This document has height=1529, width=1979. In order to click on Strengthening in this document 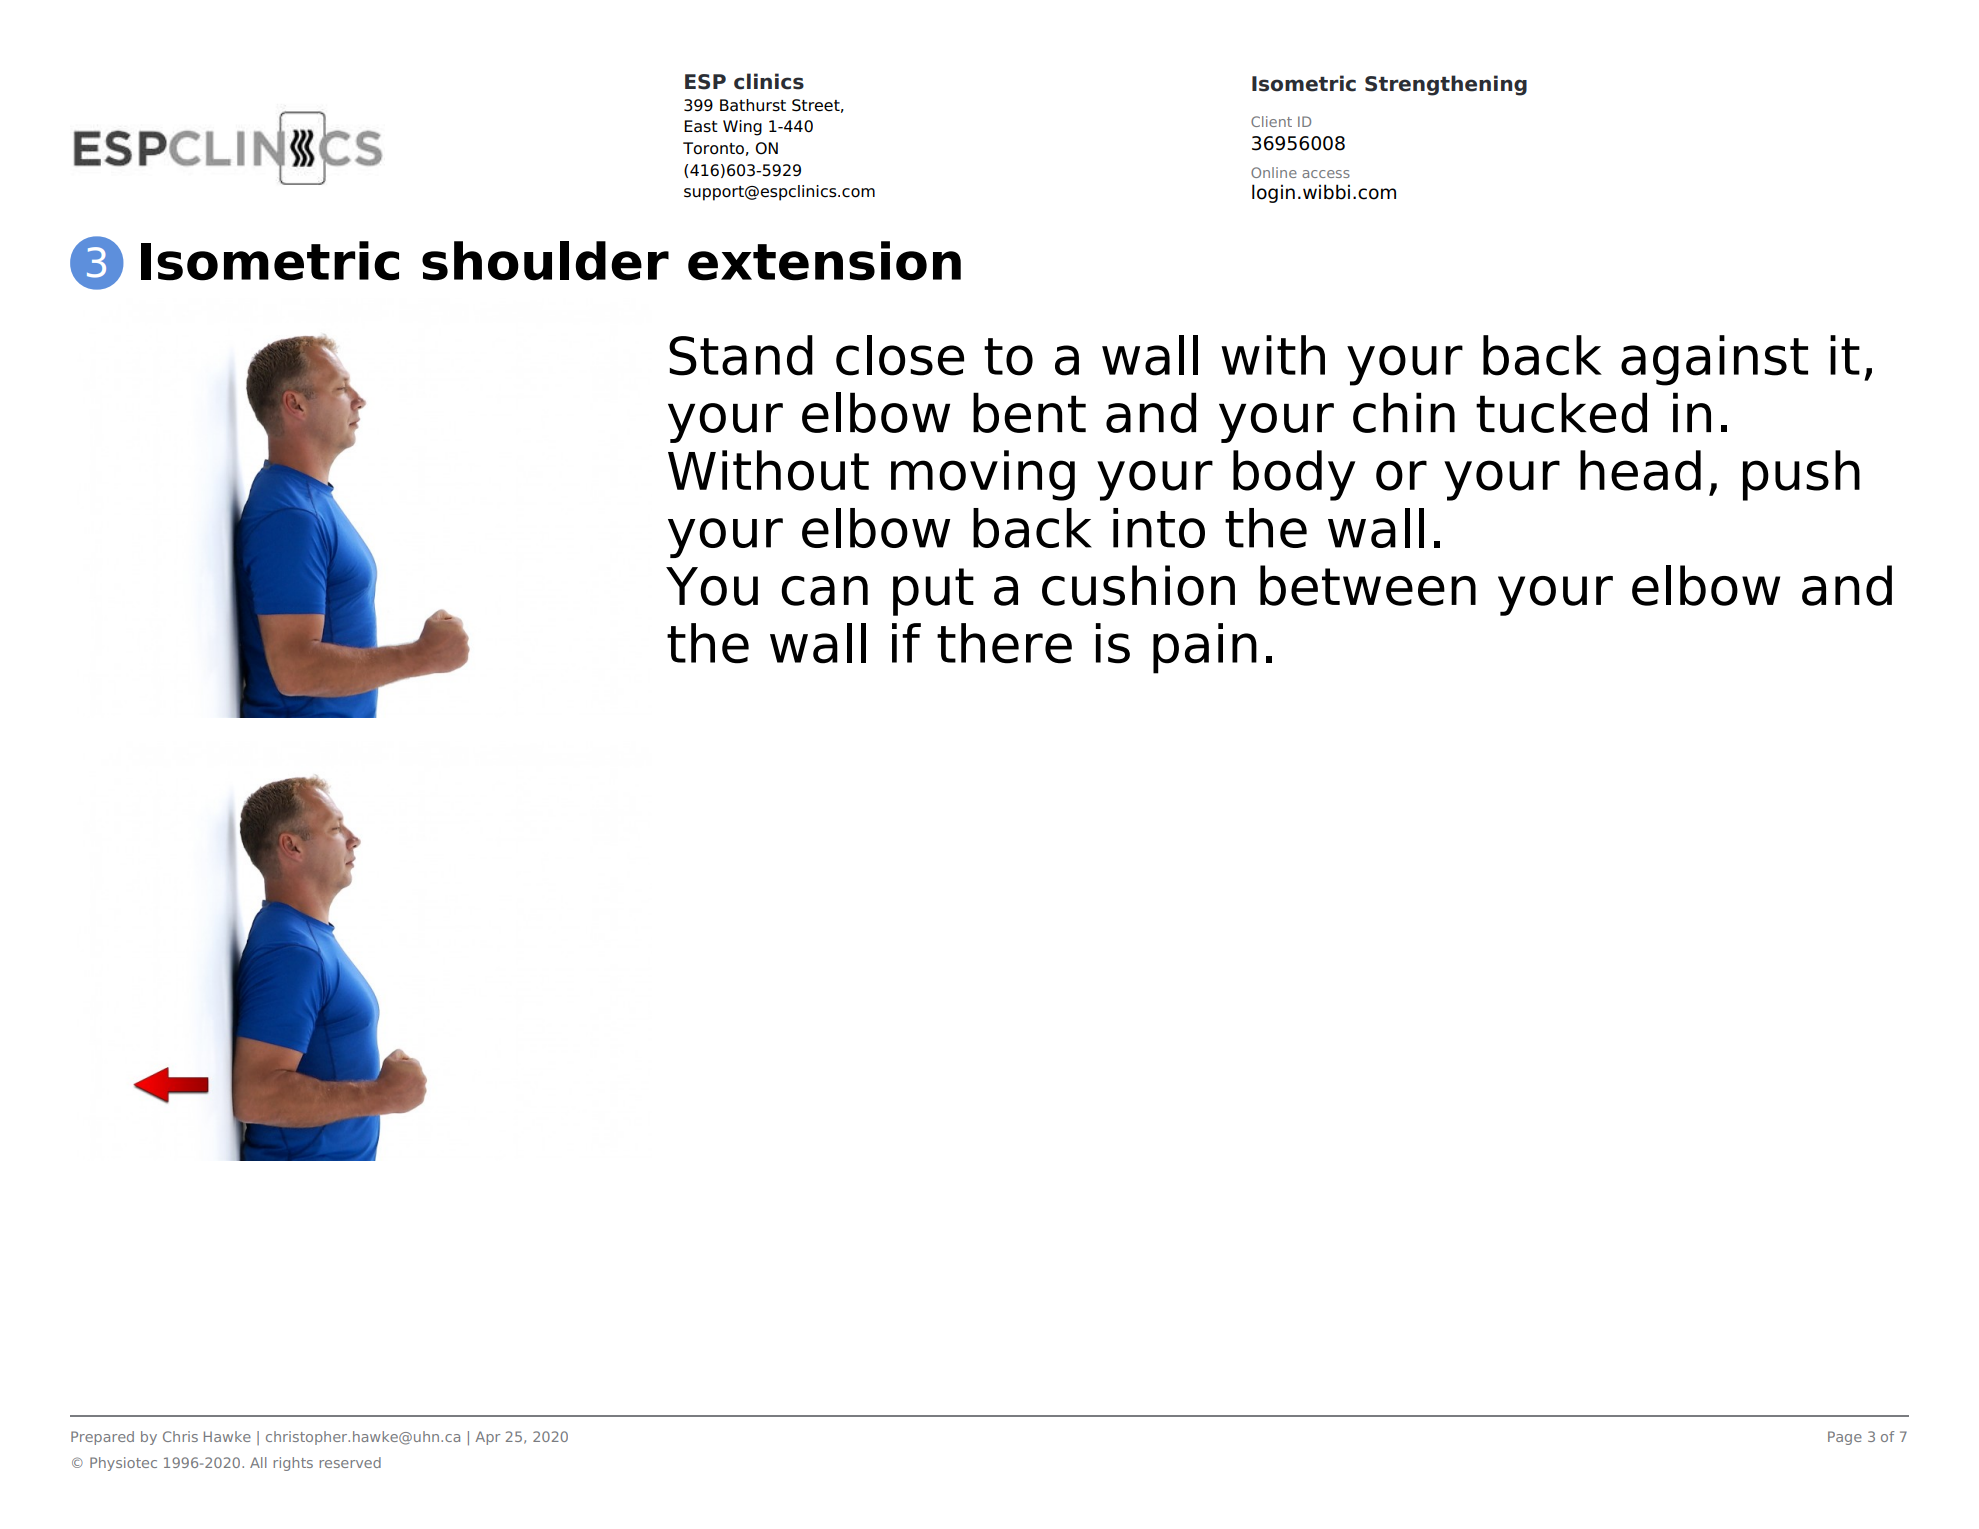, I will do `click(1446, 85)`.
